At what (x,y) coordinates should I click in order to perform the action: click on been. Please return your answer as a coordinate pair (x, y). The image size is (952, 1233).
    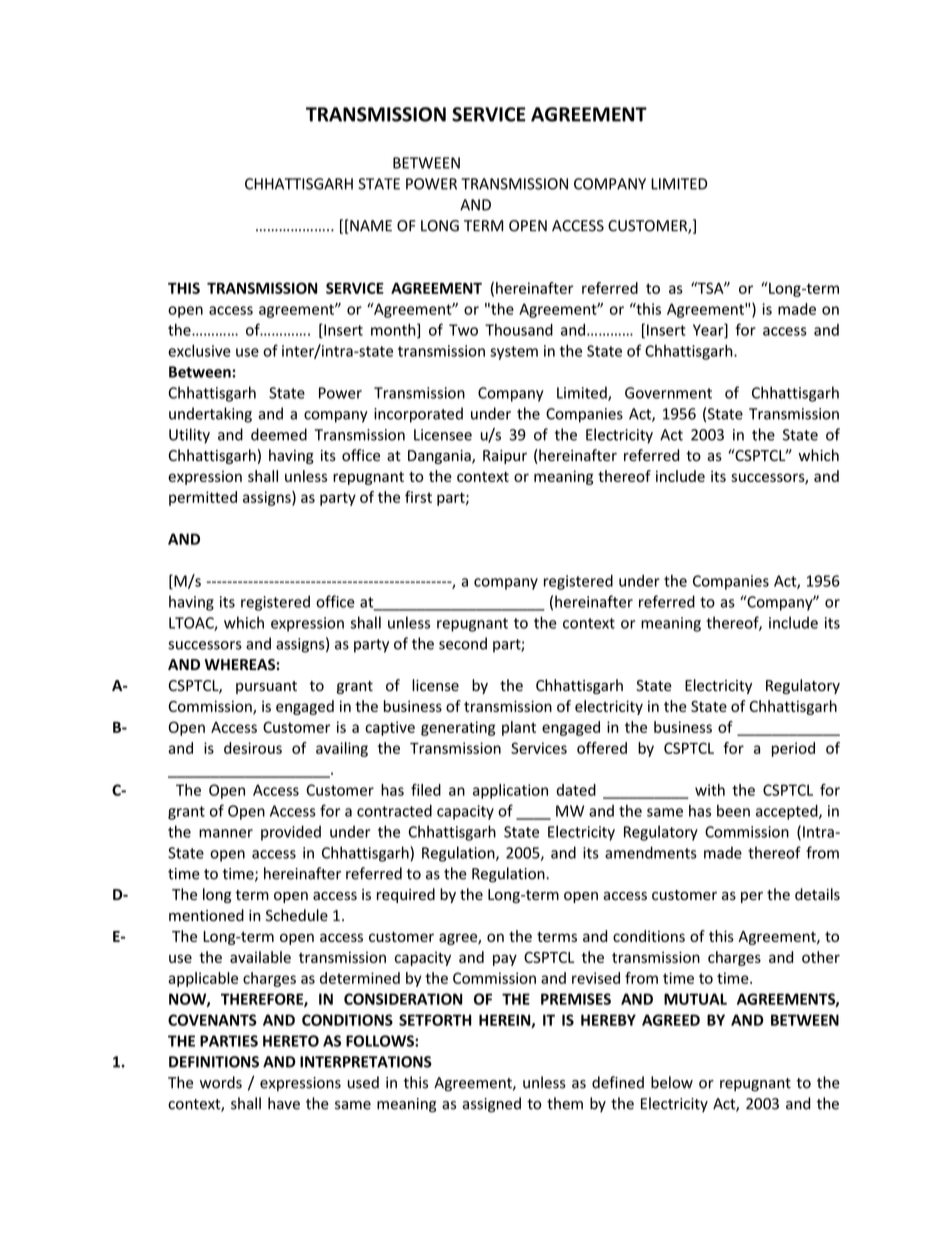
    Looking at the image, I should click on (733, 811).
